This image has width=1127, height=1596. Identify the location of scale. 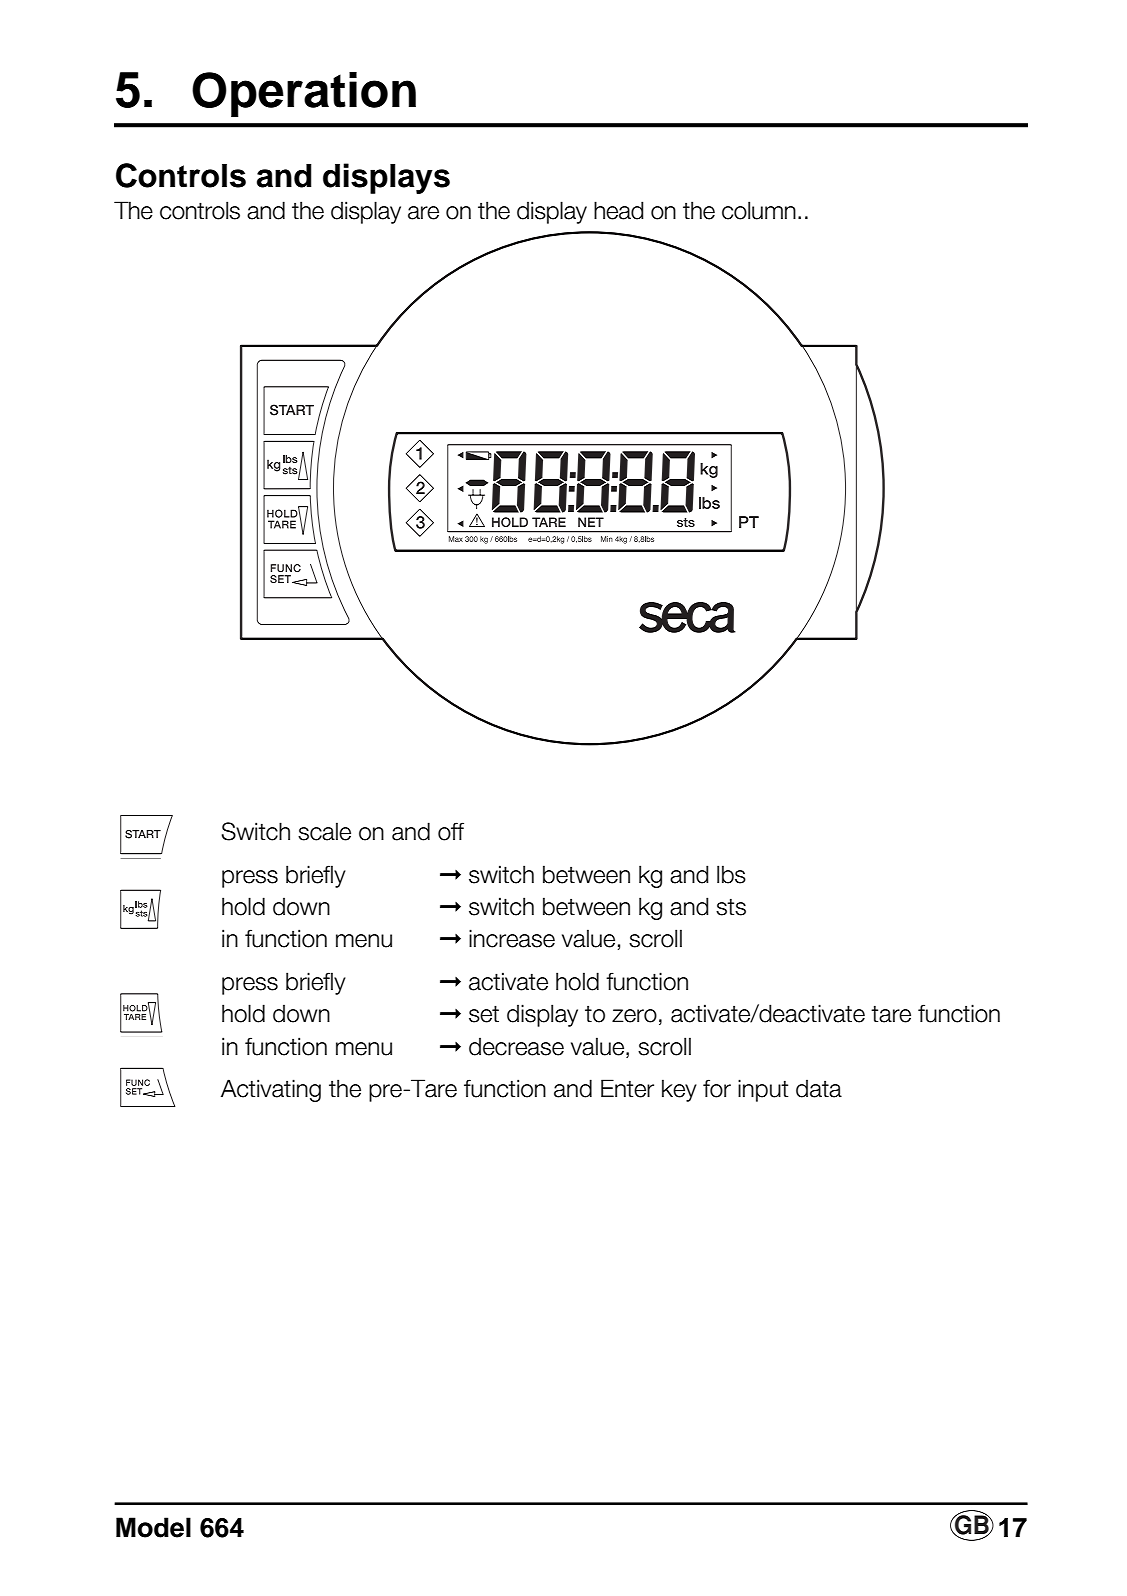
(324, 831).
